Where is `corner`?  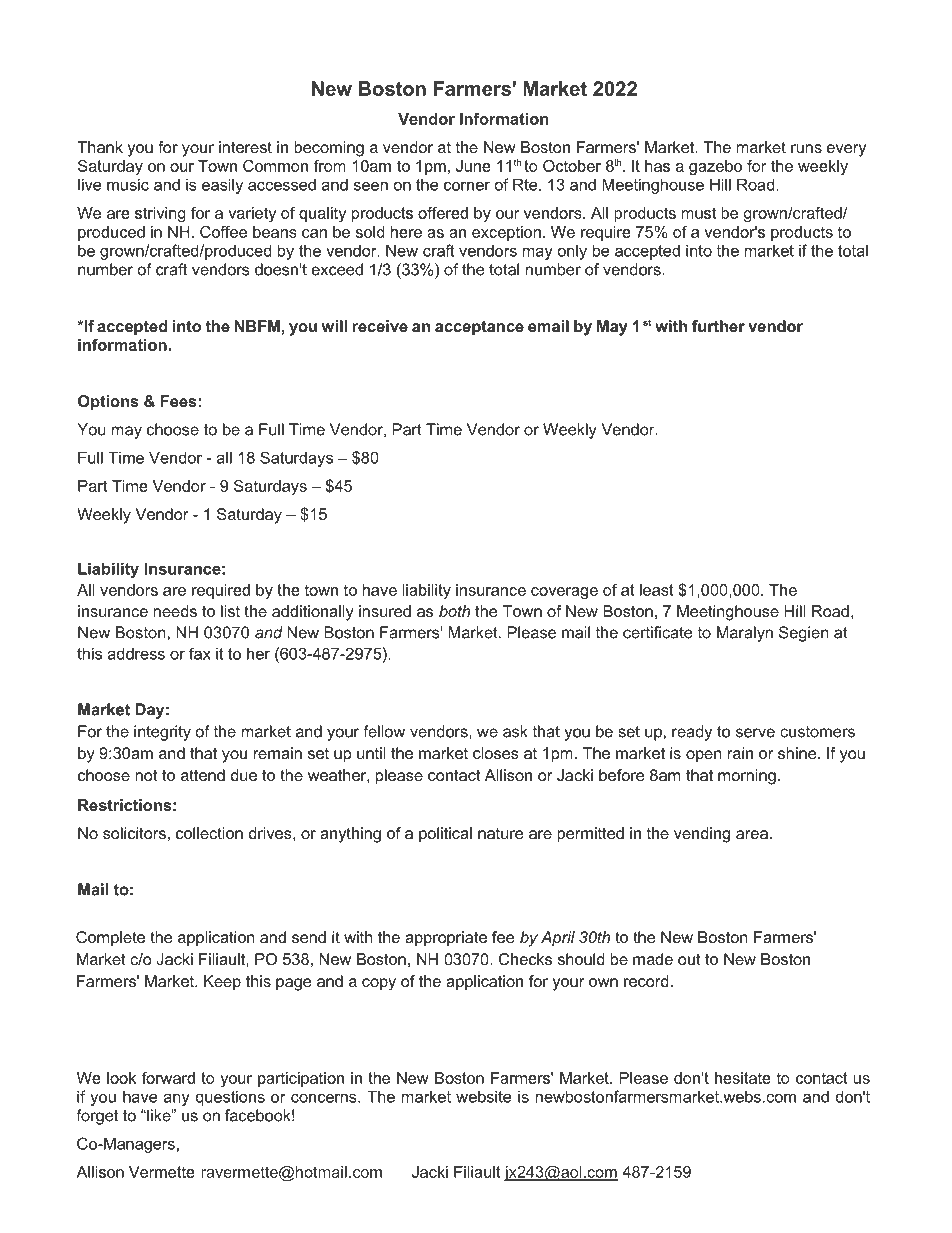 corner is located at coordinates (467, 186).
